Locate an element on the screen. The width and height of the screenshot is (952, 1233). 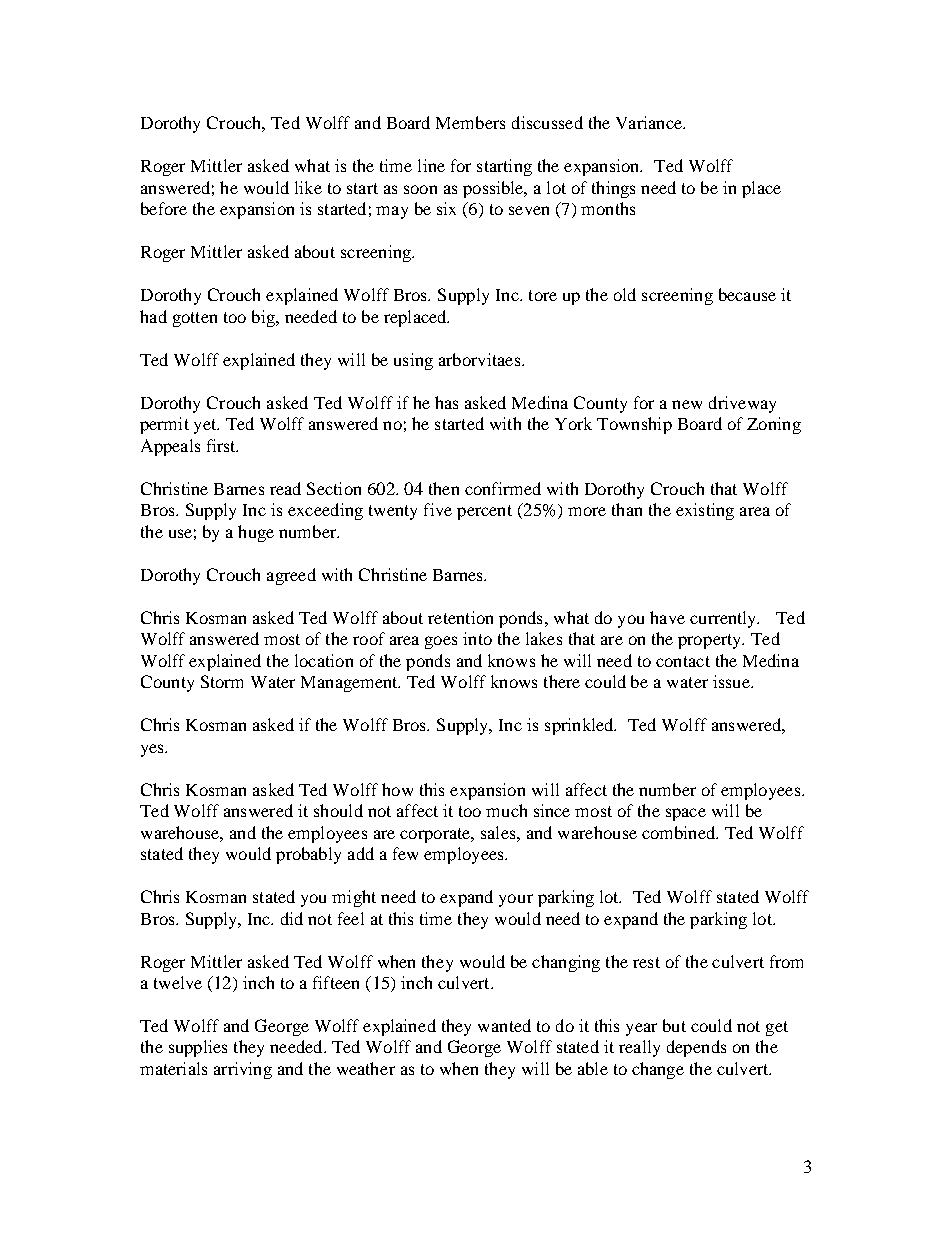
because is located at coordinates (747, 294).
